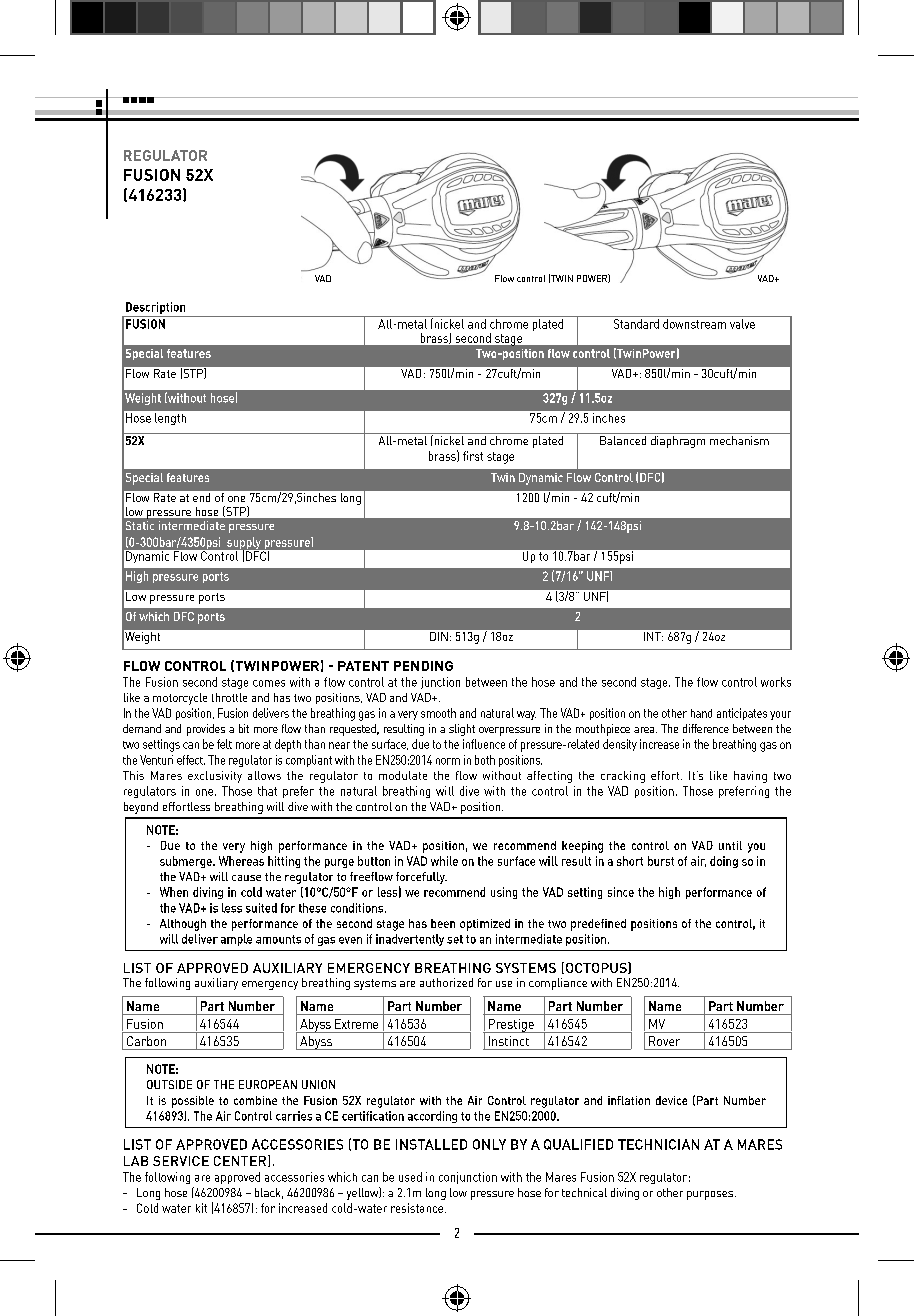  What do you see at coordinates (410, 1177) in the document?
I see `used` at bounding box center [410, 1177].
